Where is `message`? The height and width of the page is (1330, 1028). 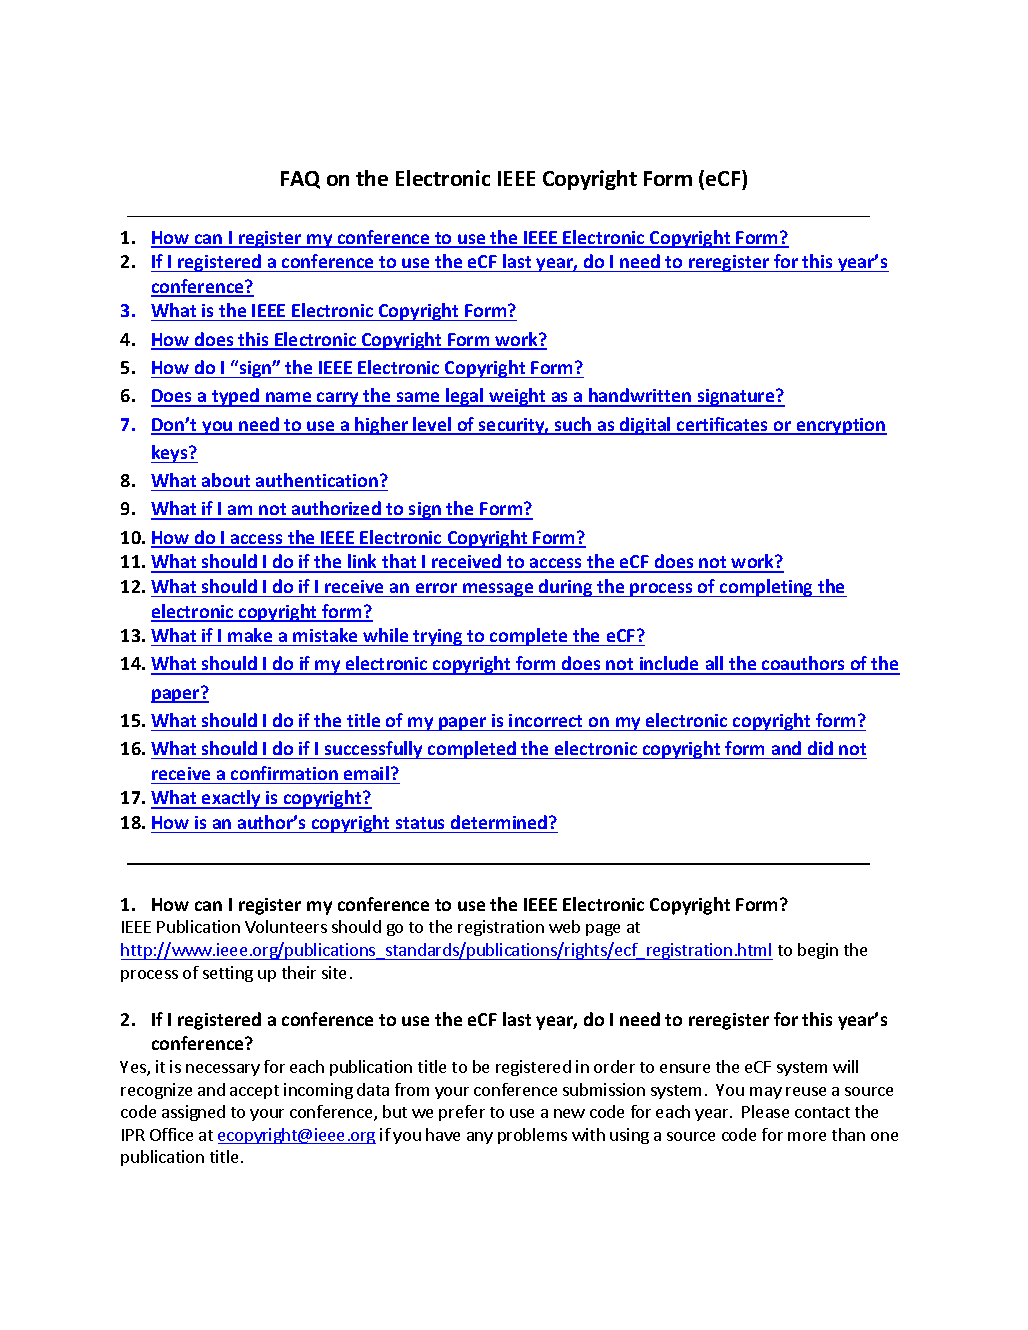
message is located at coordinates (498, 590).
